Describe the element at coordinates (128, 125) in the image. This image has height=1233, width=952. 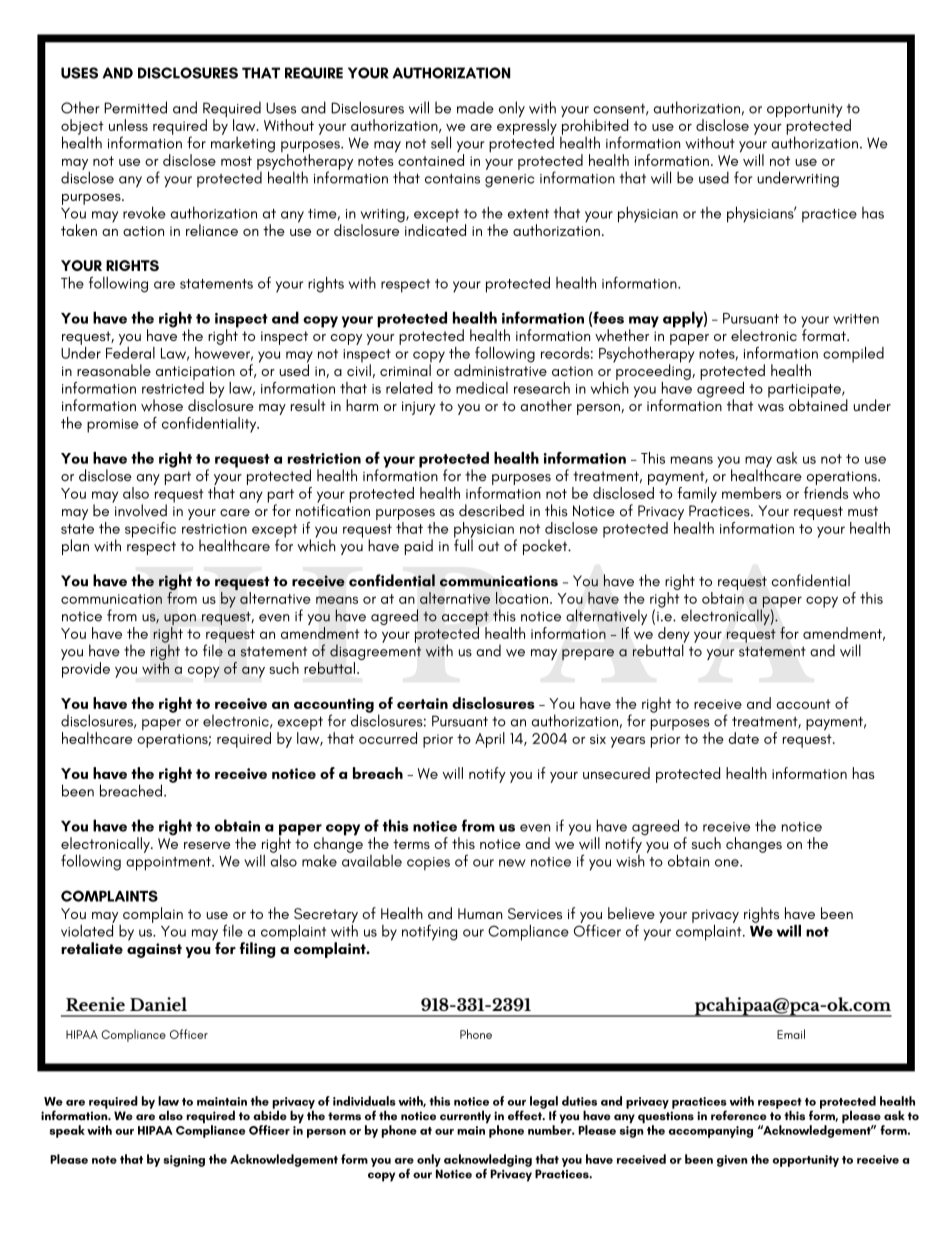
I see `unless` at that location.
